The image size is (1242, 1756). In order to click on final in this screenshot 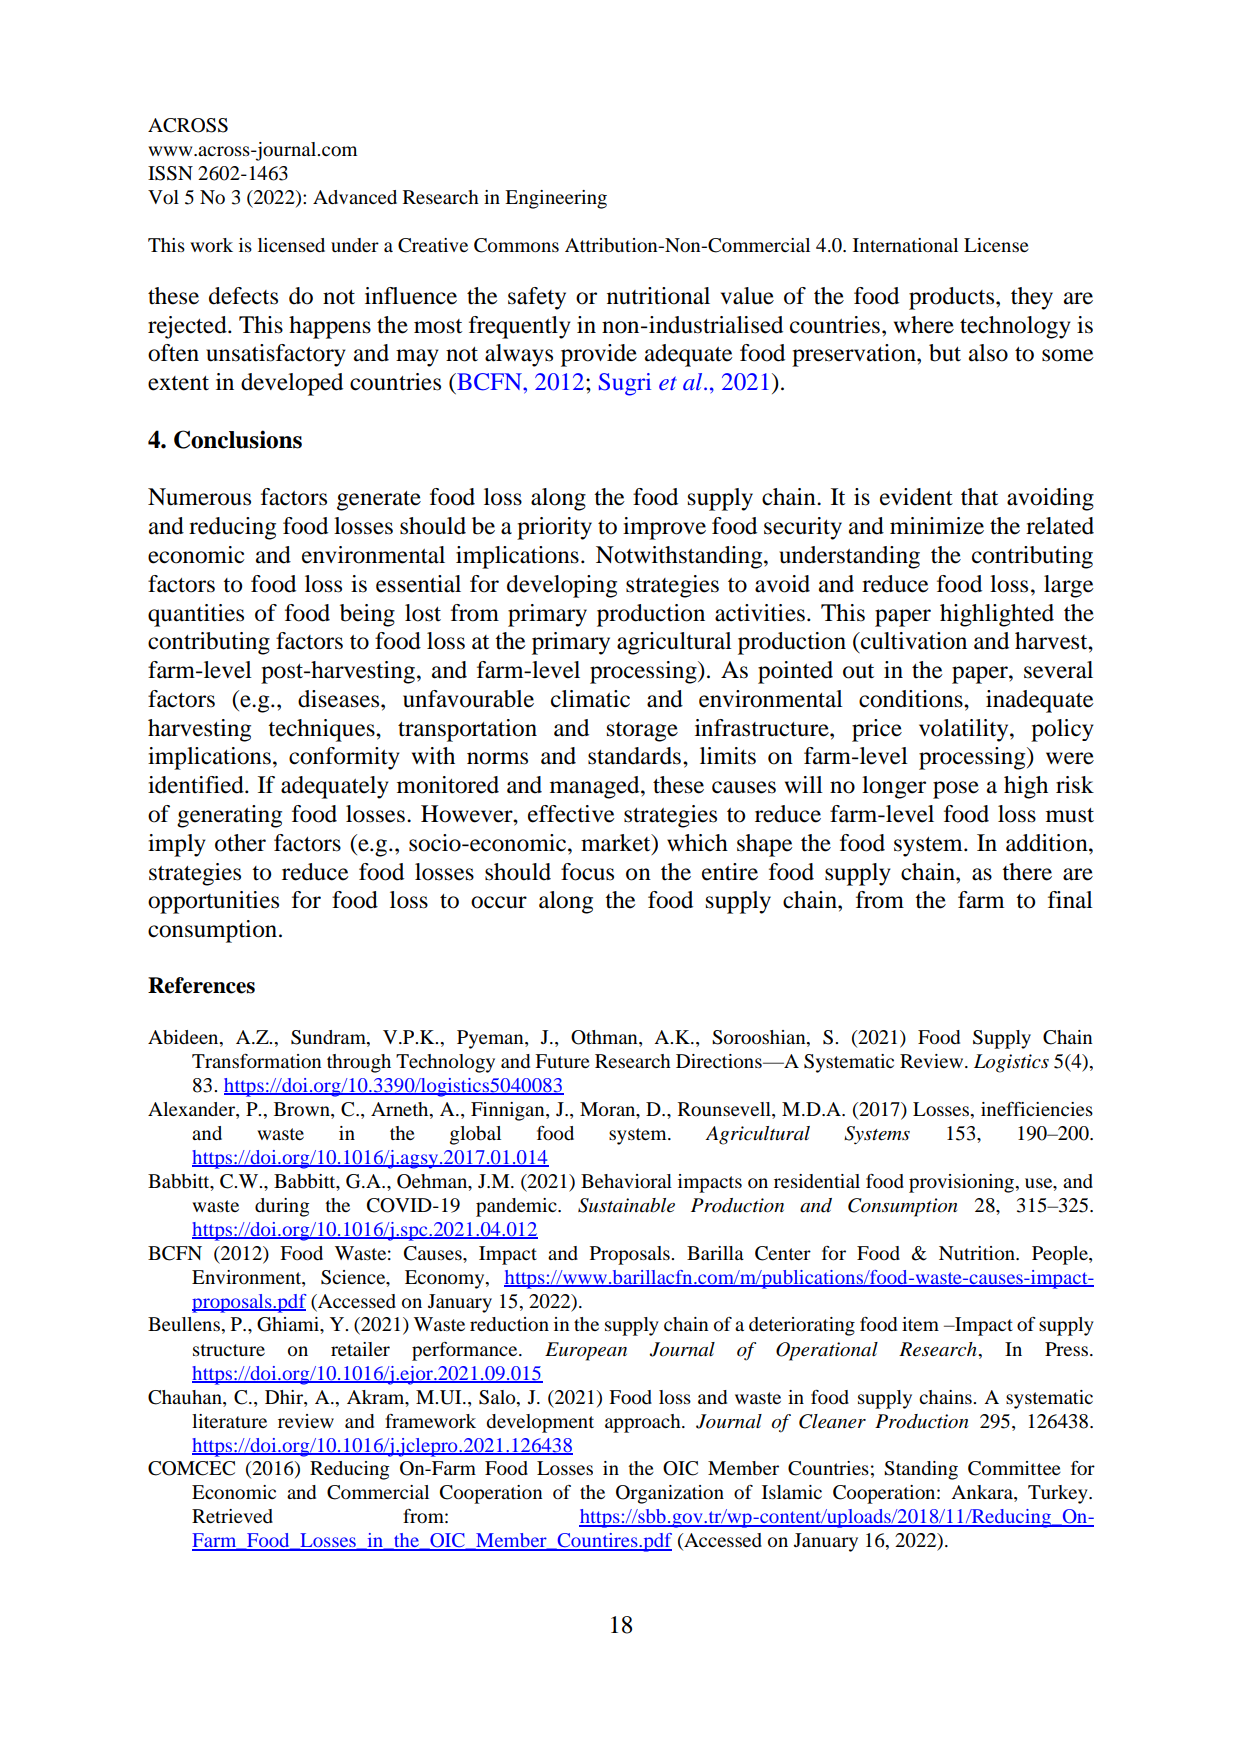, I will do `click(1070, 900)`.
